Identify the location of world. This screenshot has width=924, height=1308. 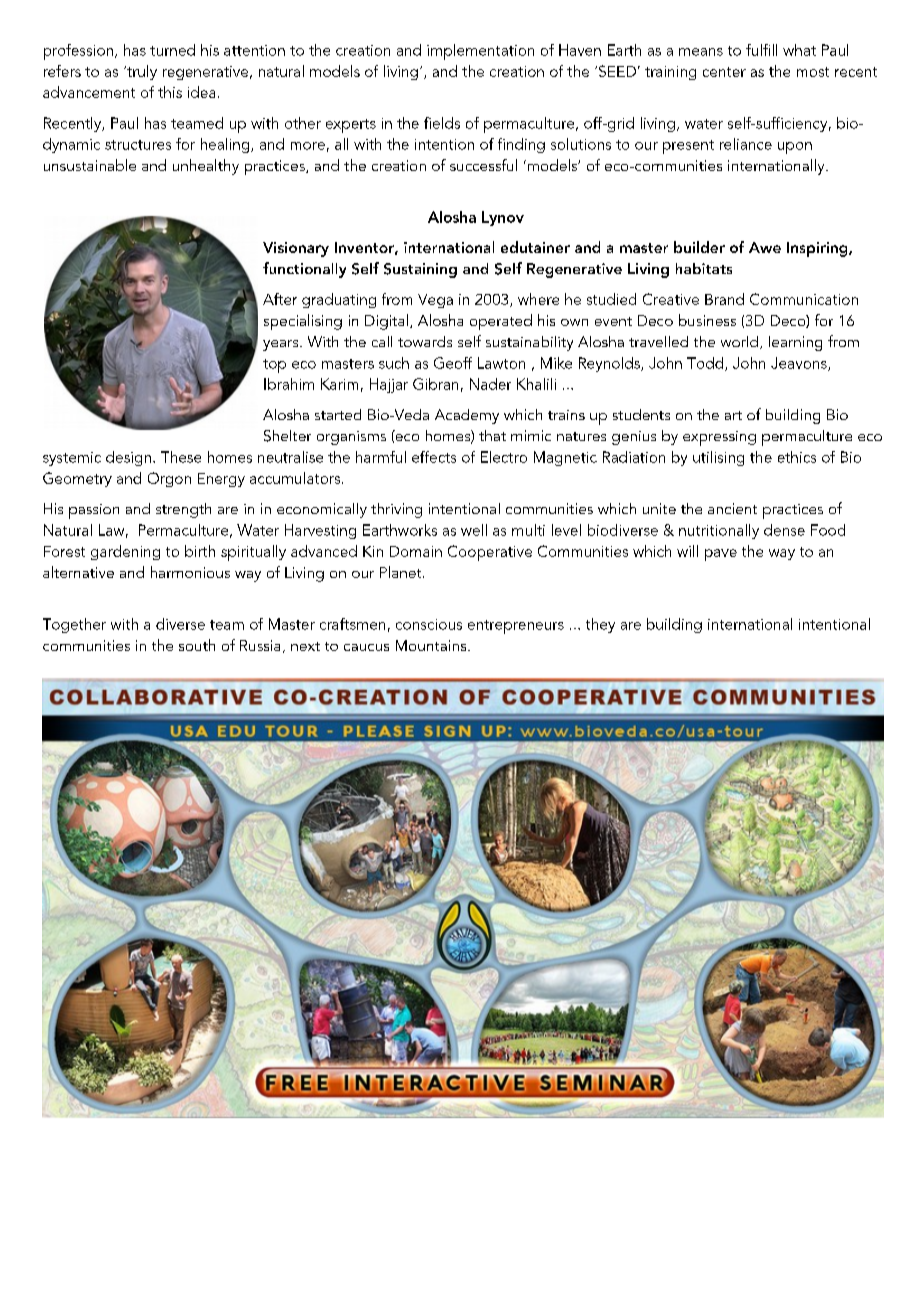
(739, 341).
